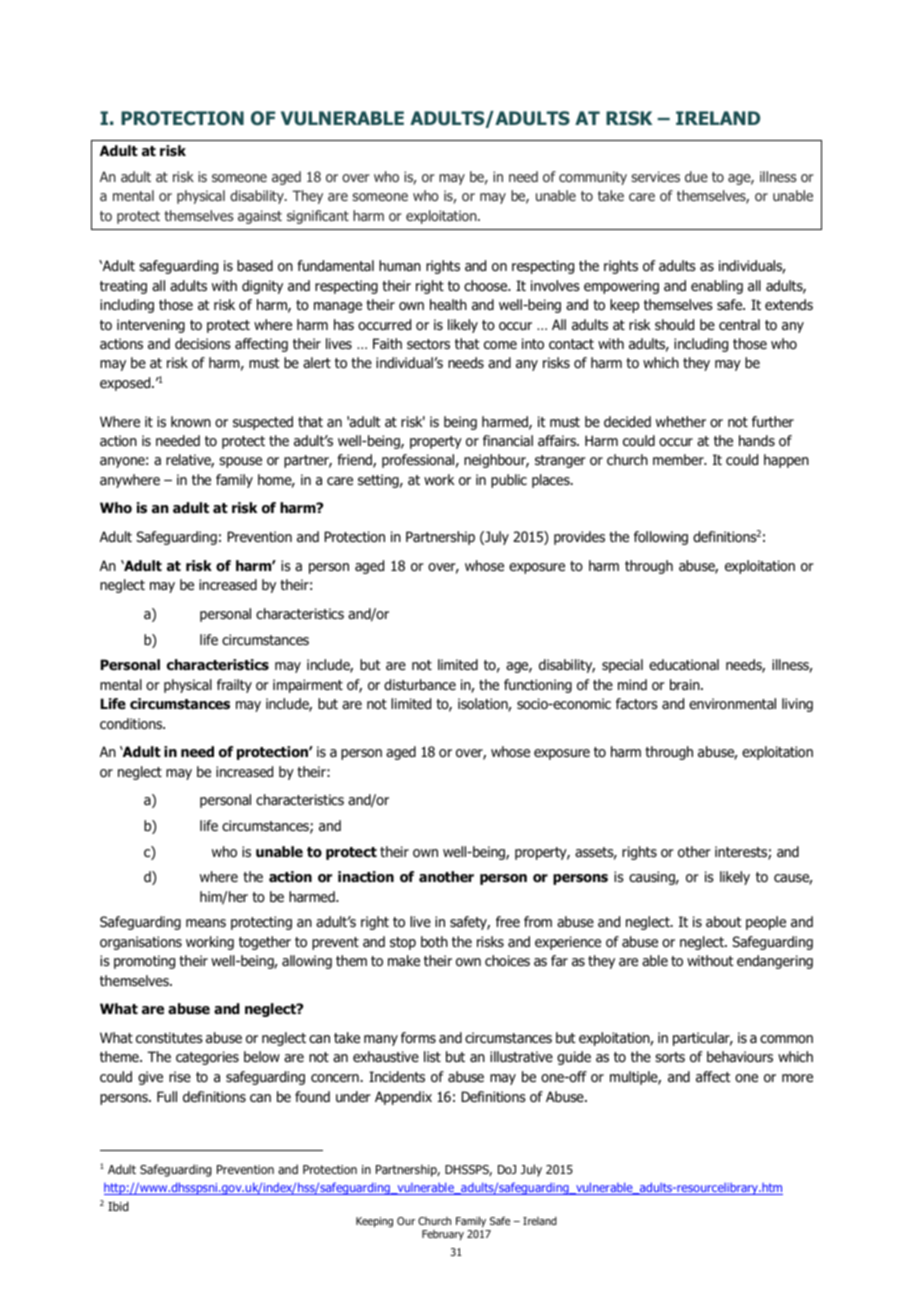 This screenshot has height=1308, width=924. Describe the element at coordinates (234, 686) in the screenshot. I see `frailty` at that location.
